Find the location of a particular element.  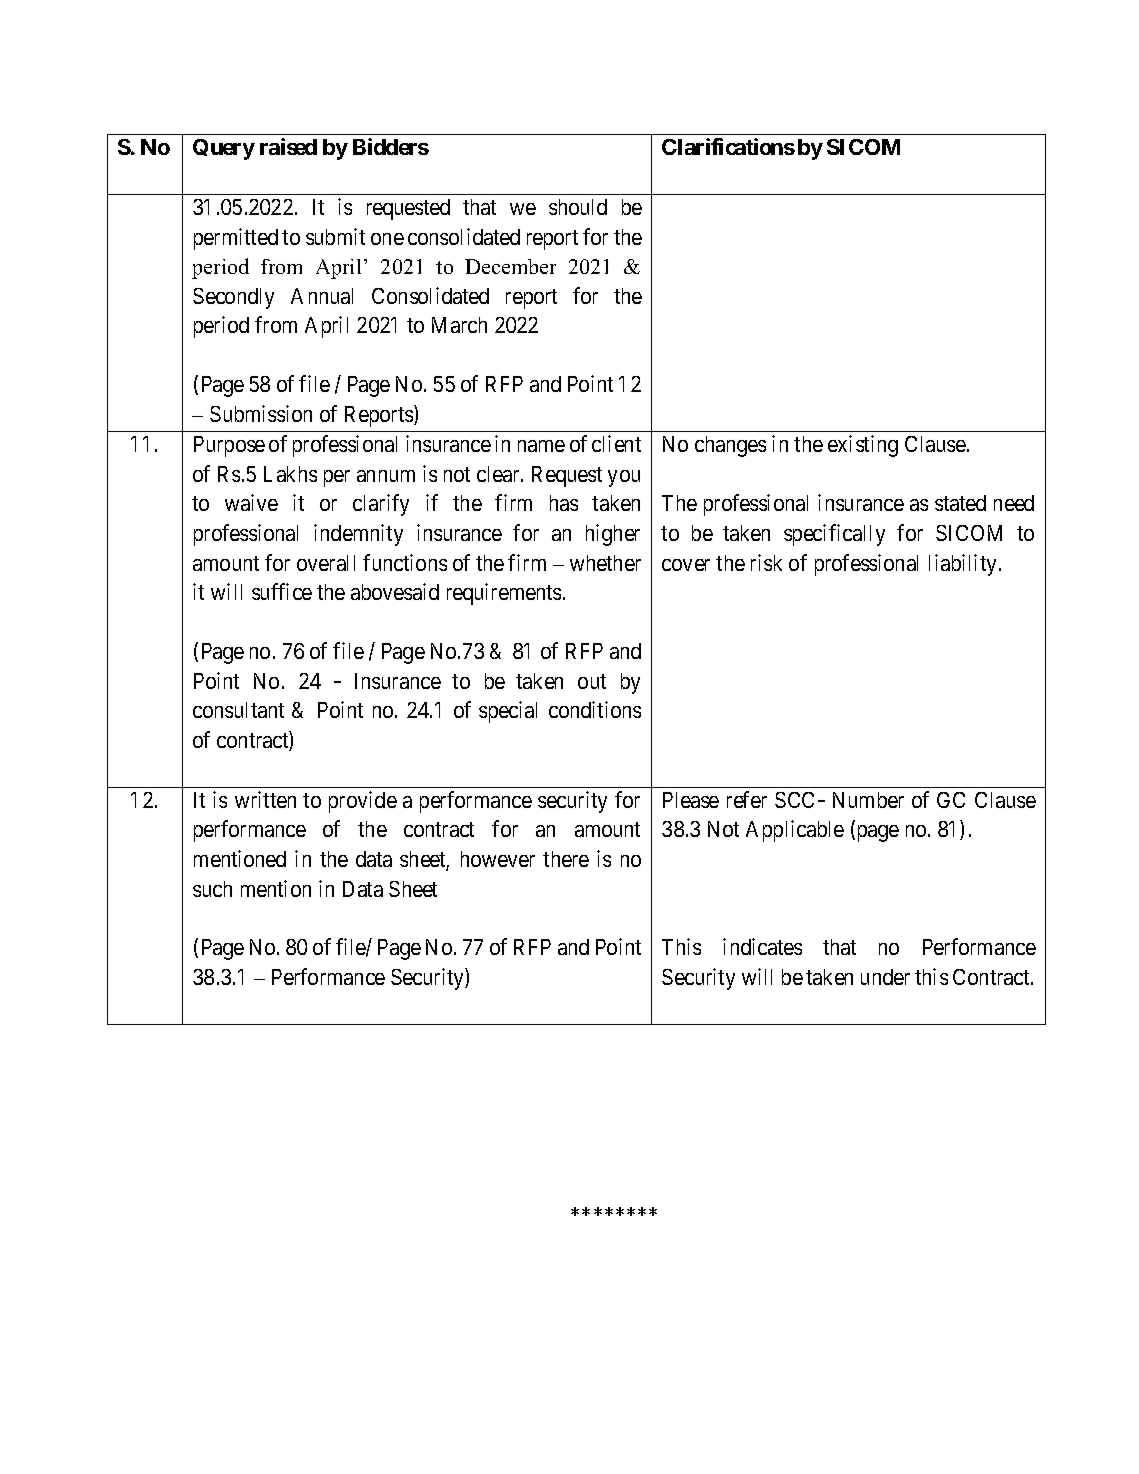

consultant is located at coordinates (238, 710).
